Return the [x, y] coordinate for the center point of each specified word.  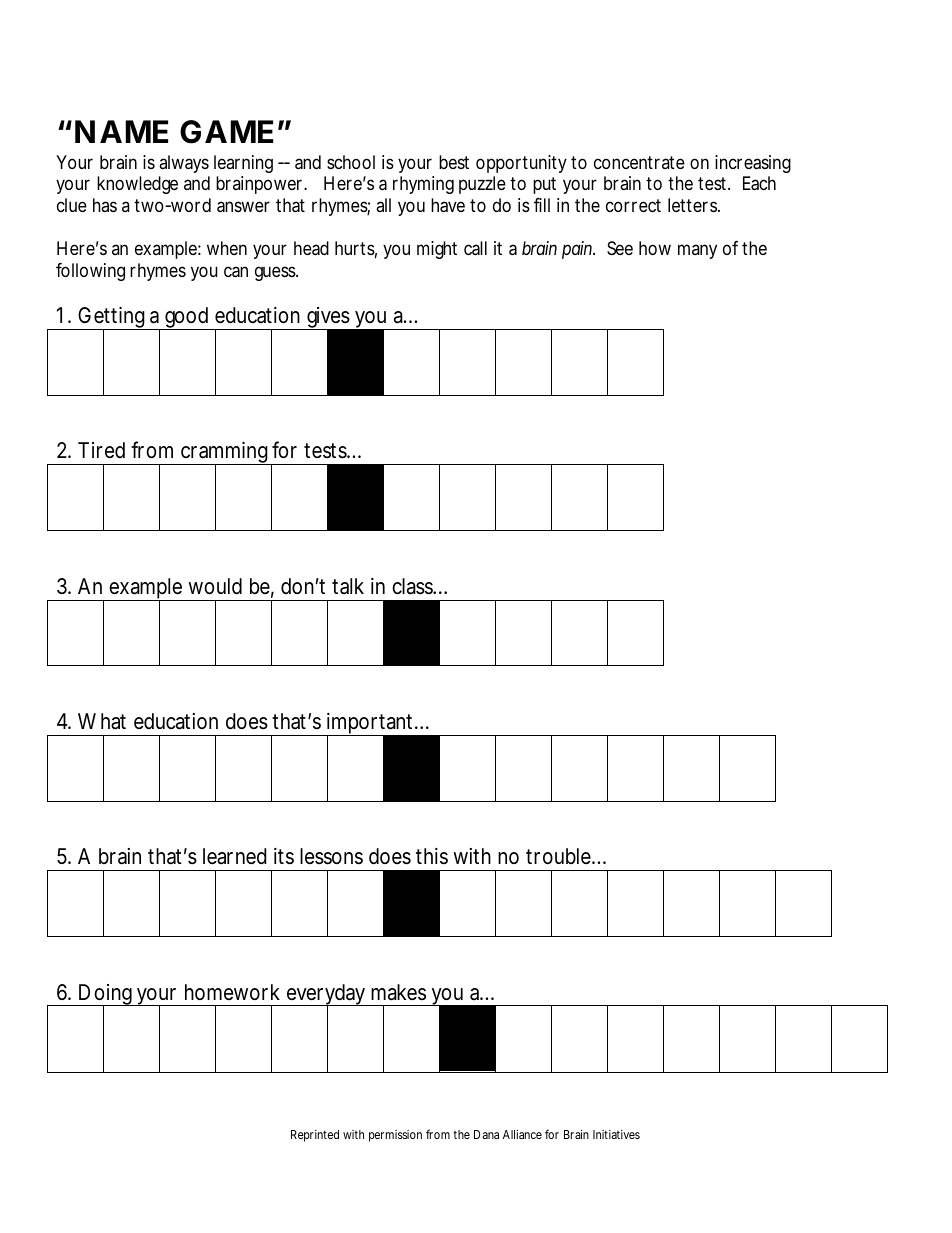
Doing [106, 996]
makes [398, 992]
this [432, 856]
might [437, 250]
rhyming [423, 185]
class [414, 586]
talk [348, 586]
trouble [560, 856]
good [187, 318]
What [102, 721]
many [697, 251]
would [215, 586]
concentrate [639, 162]
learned [235, 856]
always [184, 164]
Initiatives [616, 1134]
